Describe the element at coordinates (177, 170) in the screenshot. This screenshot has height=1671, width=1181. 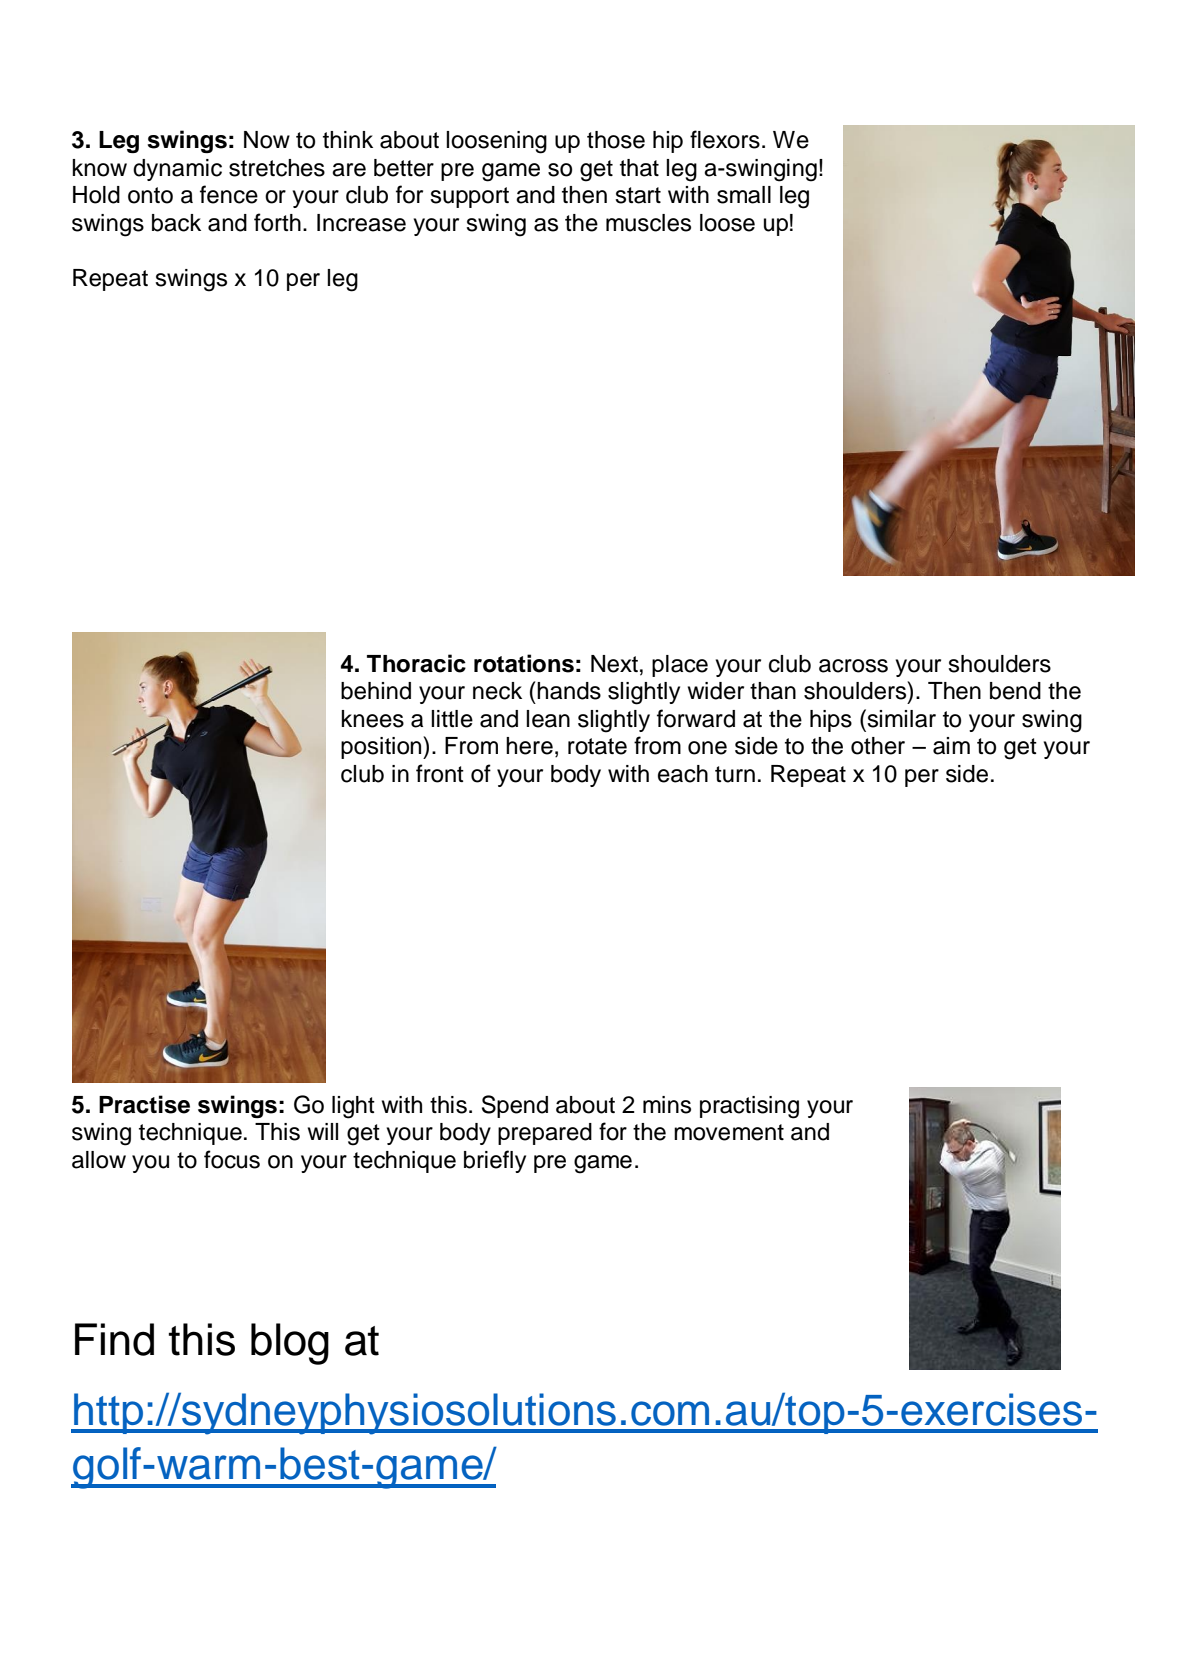
I see `dynamic` at that location.
